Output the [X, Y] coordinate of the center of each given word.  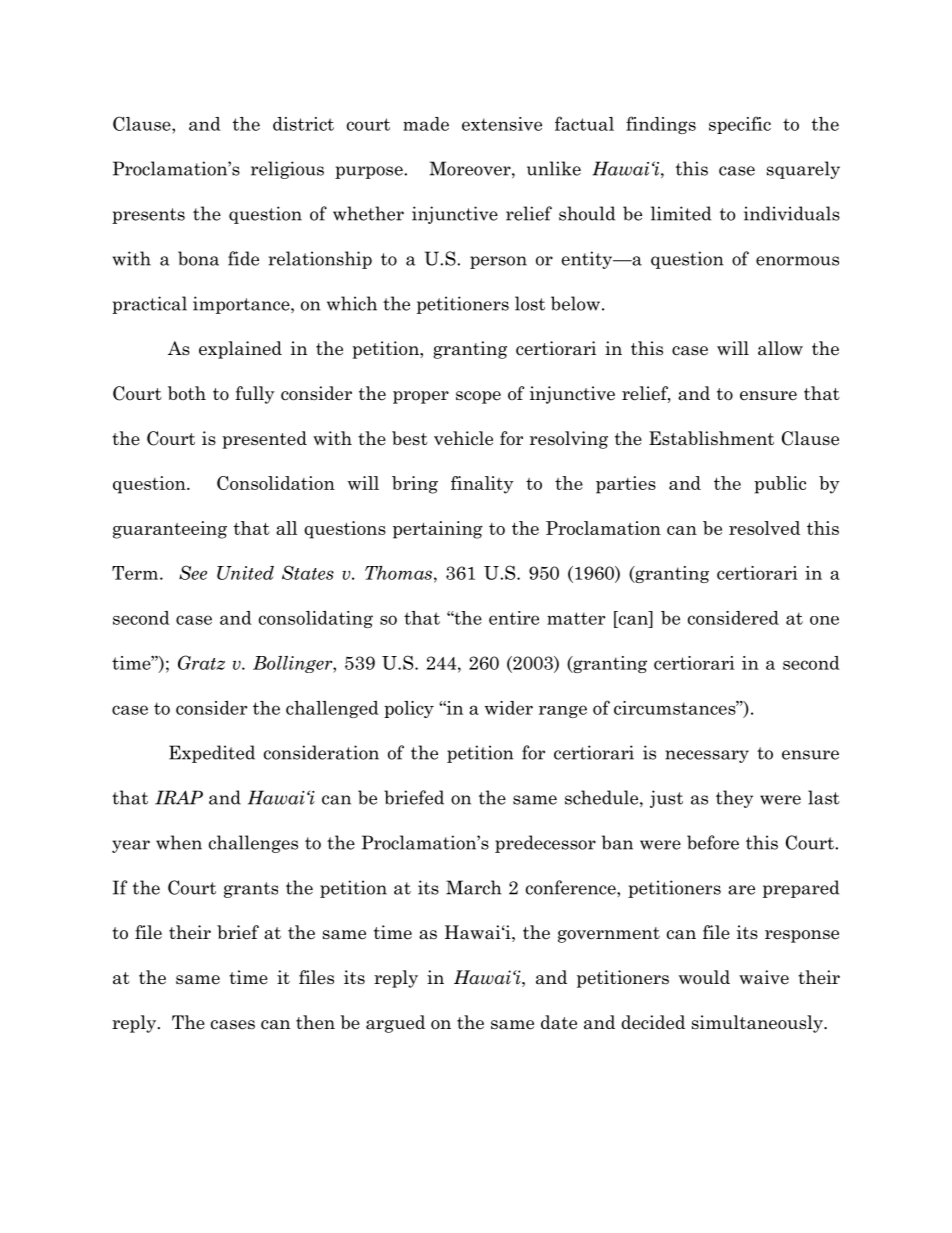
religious [287, 170]
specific [740, 125]
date [559, 1022]
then [315, 1022]
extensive [502, 124]
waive [764, 977]
